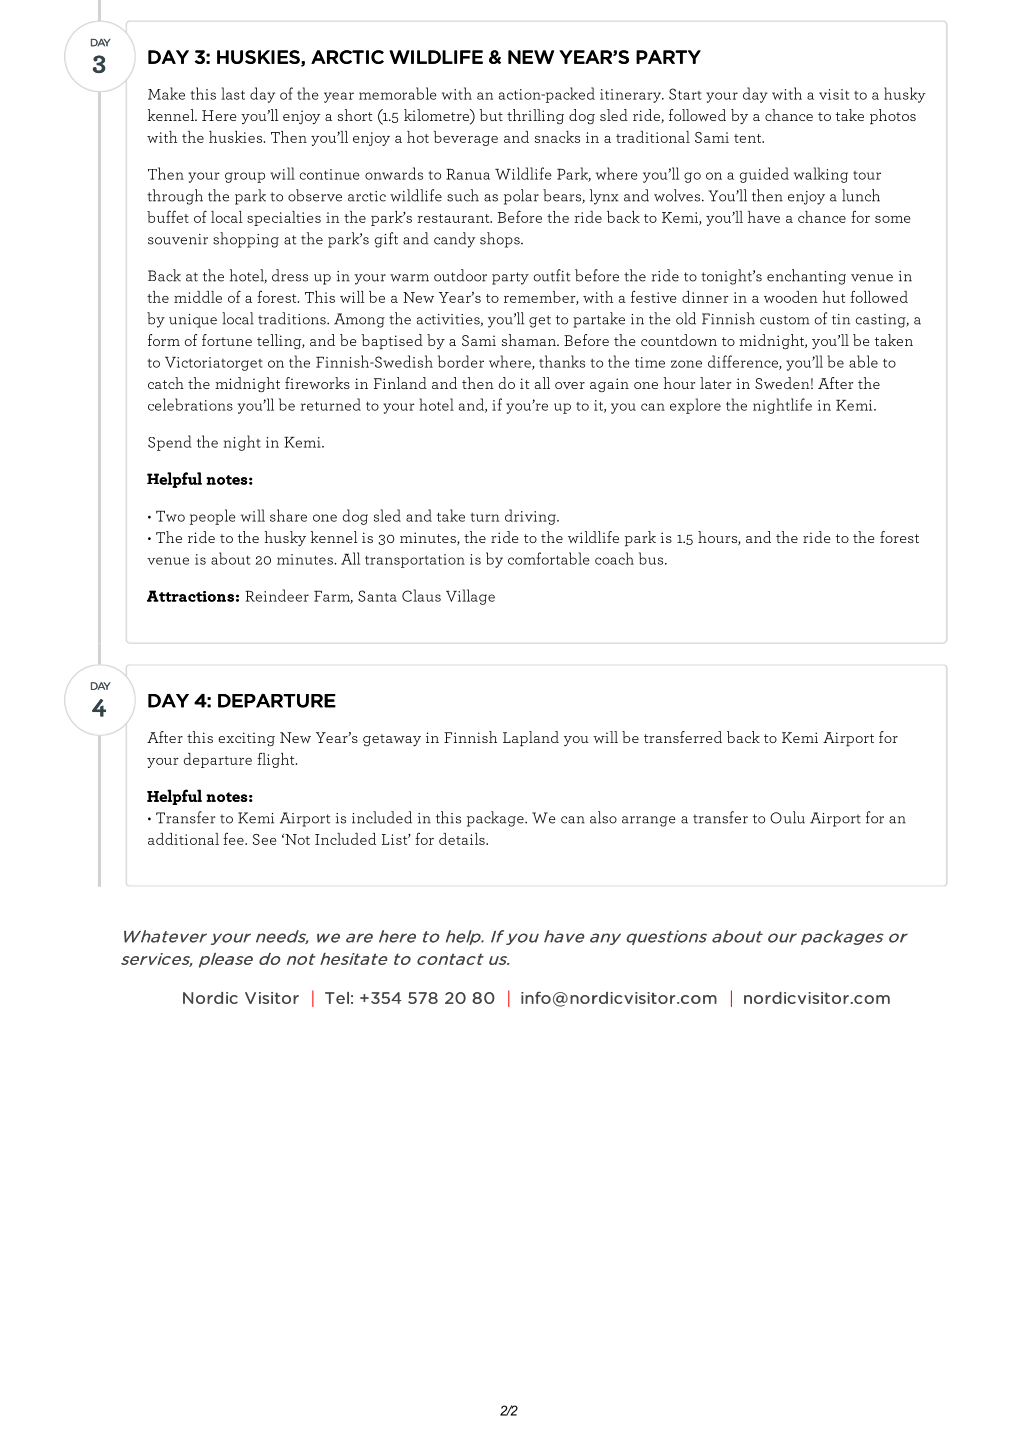  I want to click on See, so click(264, 839).
